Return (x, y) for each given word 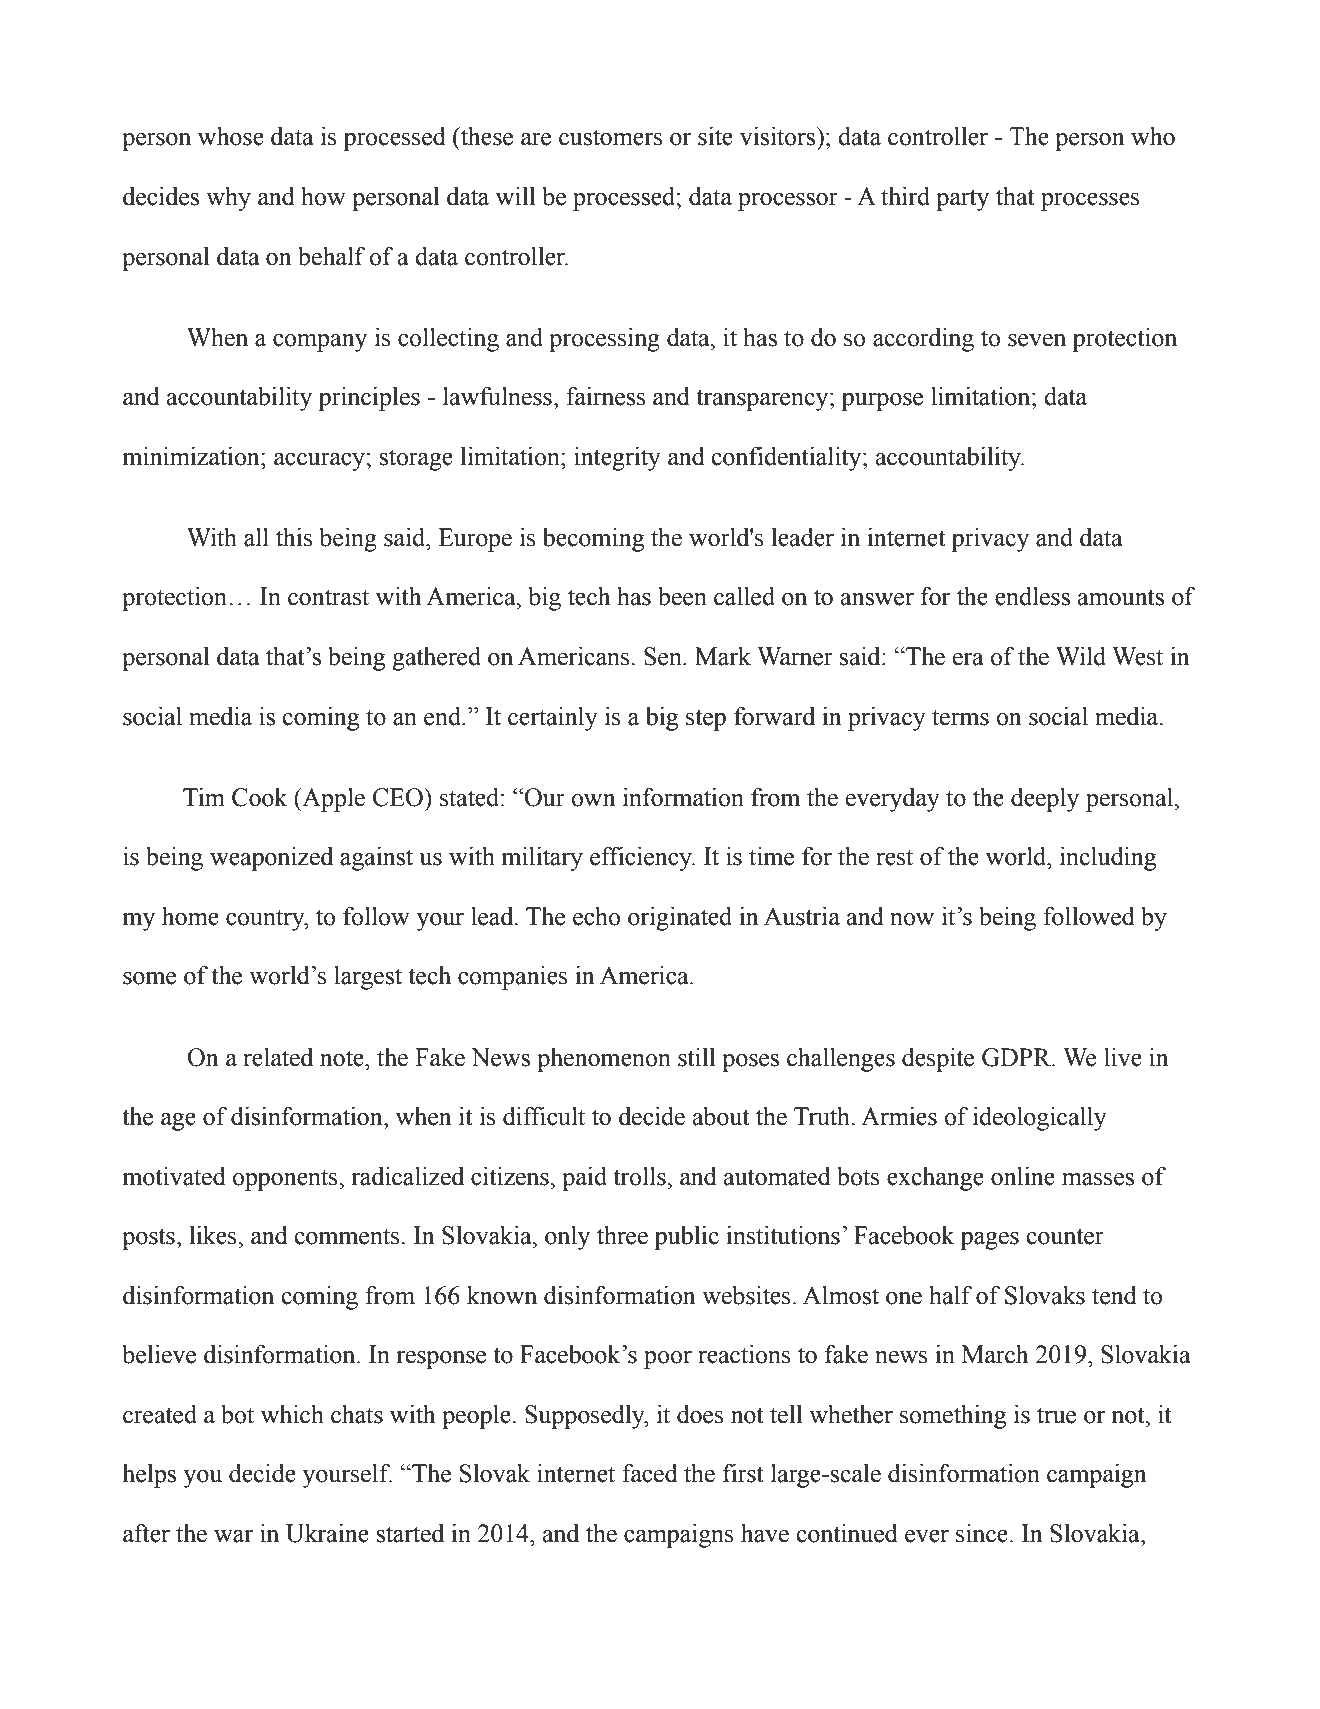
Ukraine (327, 1533)
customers (611, 137)
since (982, 1533)
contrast (328, 597)
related (278, 1057)
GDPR (1017, 1057)
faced (650, 1473)
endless (1032, 596)
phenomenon (604, 1060)
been (682, 596)
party (962, 200)
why (228, 199)
